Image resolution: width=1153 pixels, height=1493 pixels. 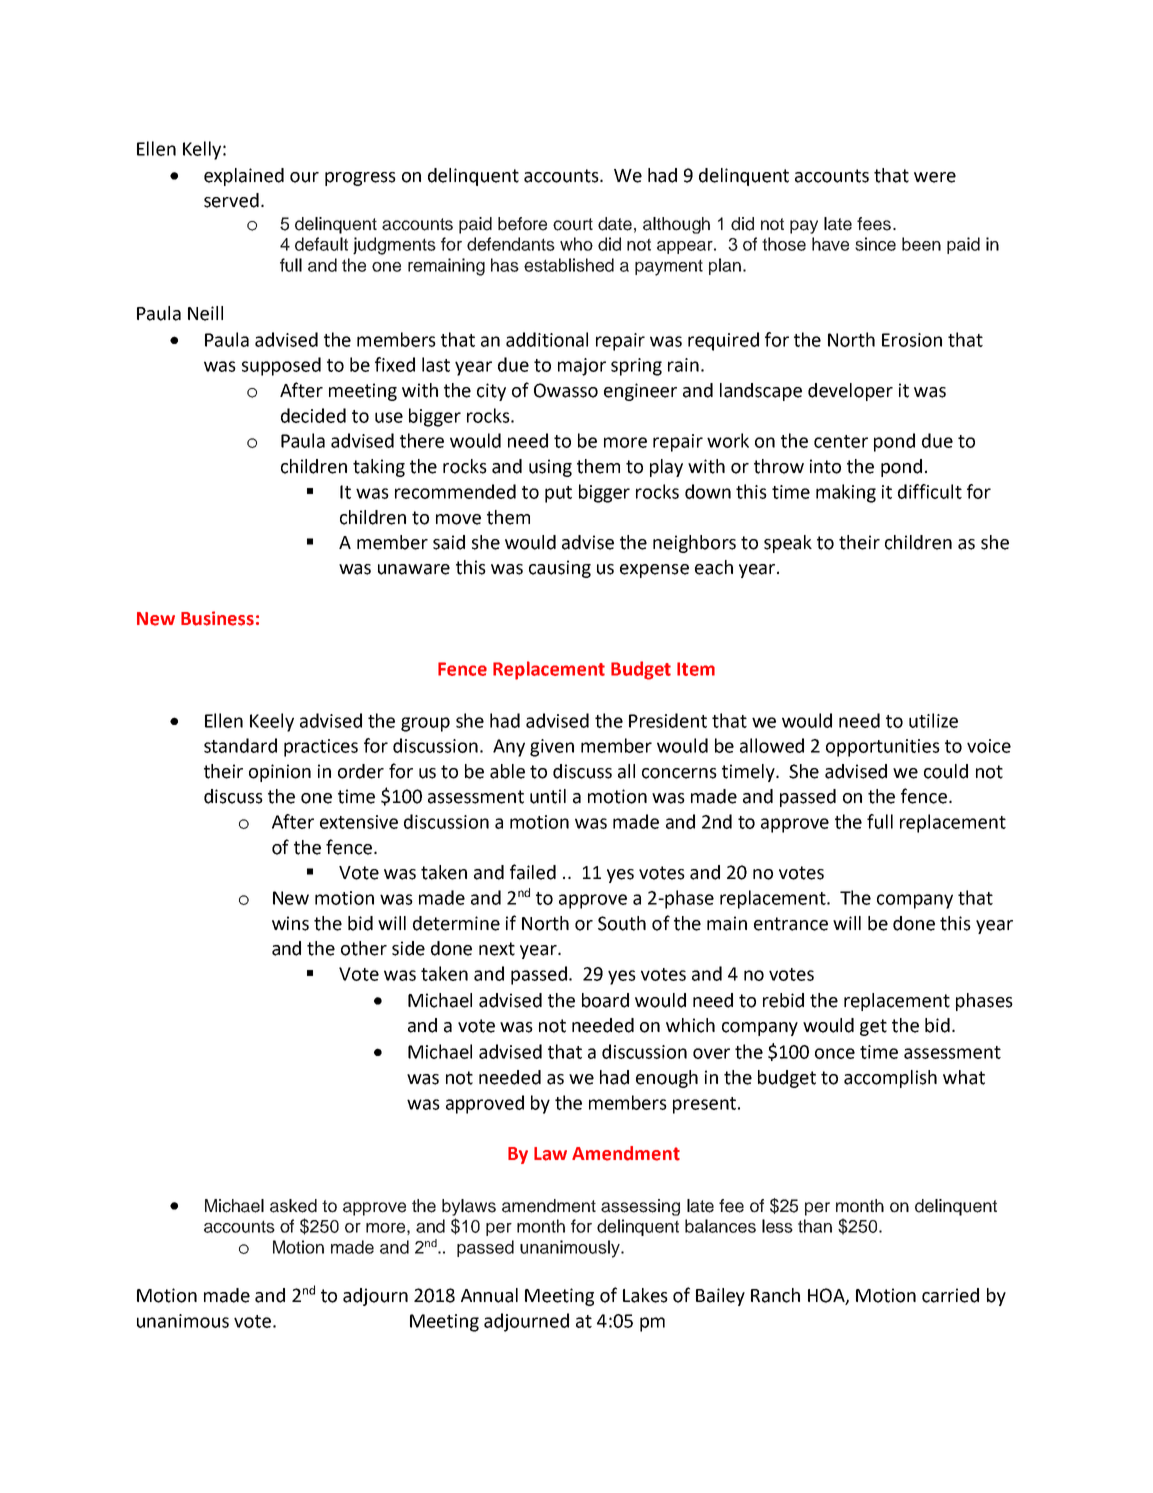 I want to click on board, so click(x=605, y=1000).
